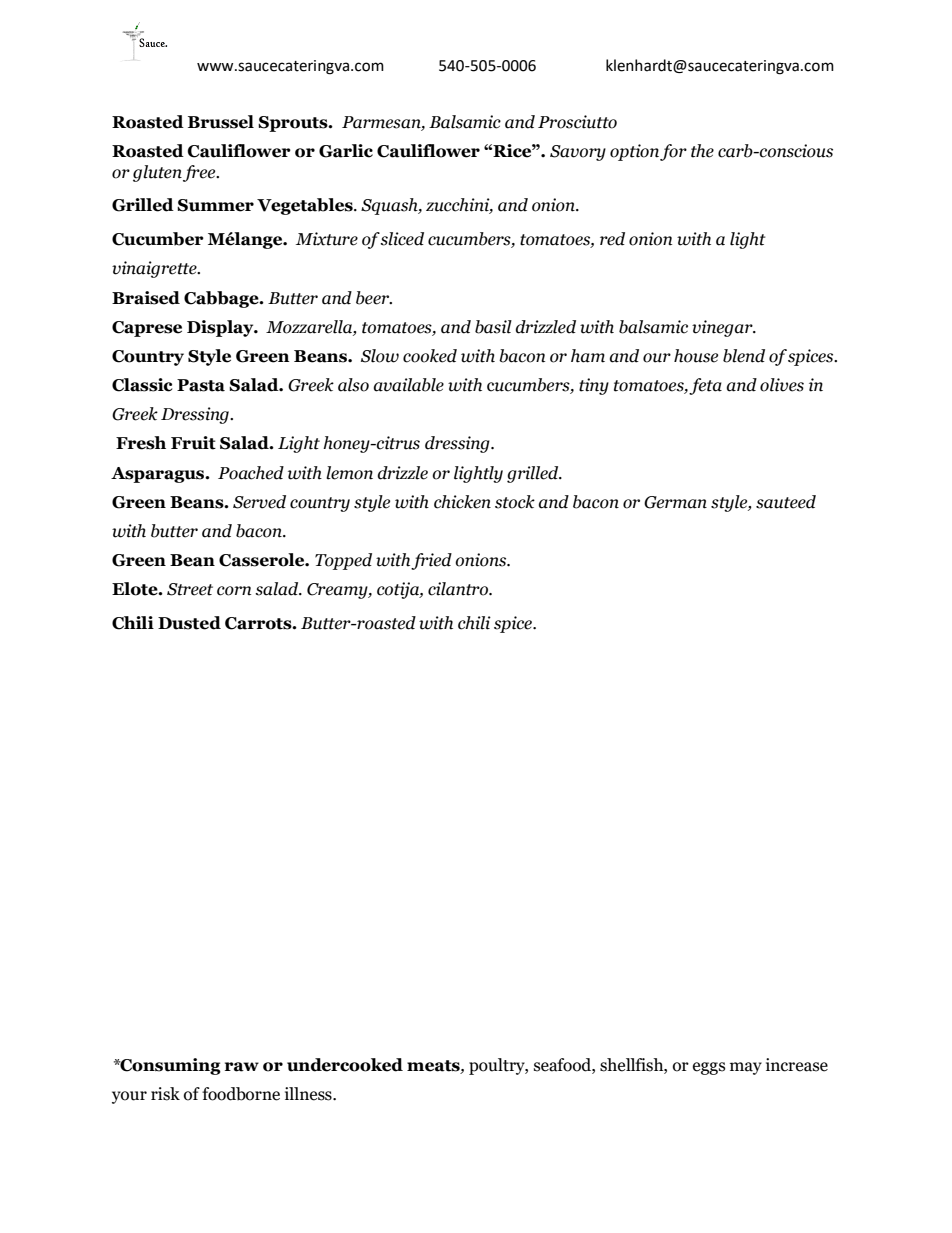 The height and width of the screenshot is (1233, 952). Describe the element at coordinates (709, 1068) in the screenshot. I see `eggs` at that location.
